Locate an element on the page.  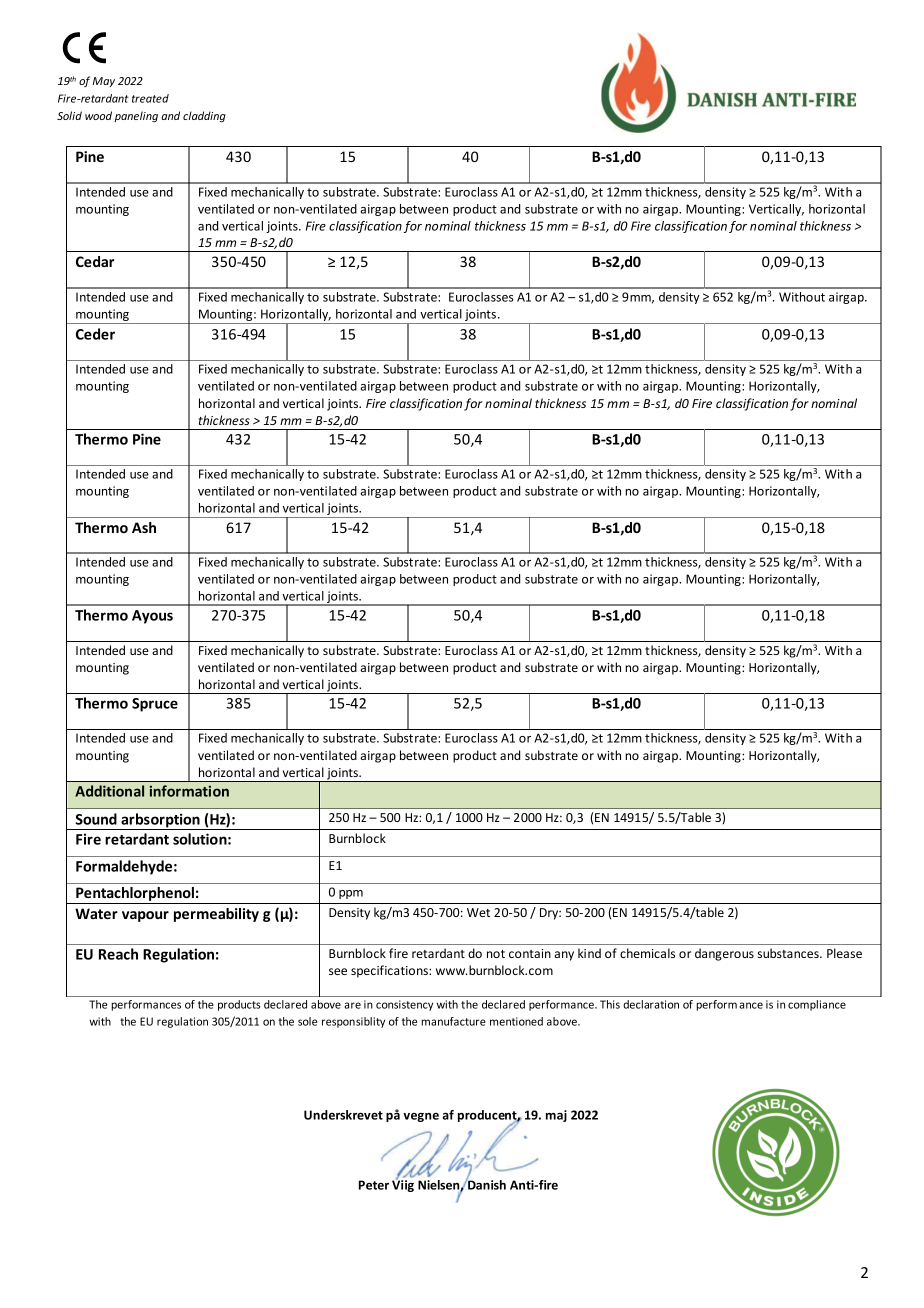
treated is located at coordinates (150, 98).
